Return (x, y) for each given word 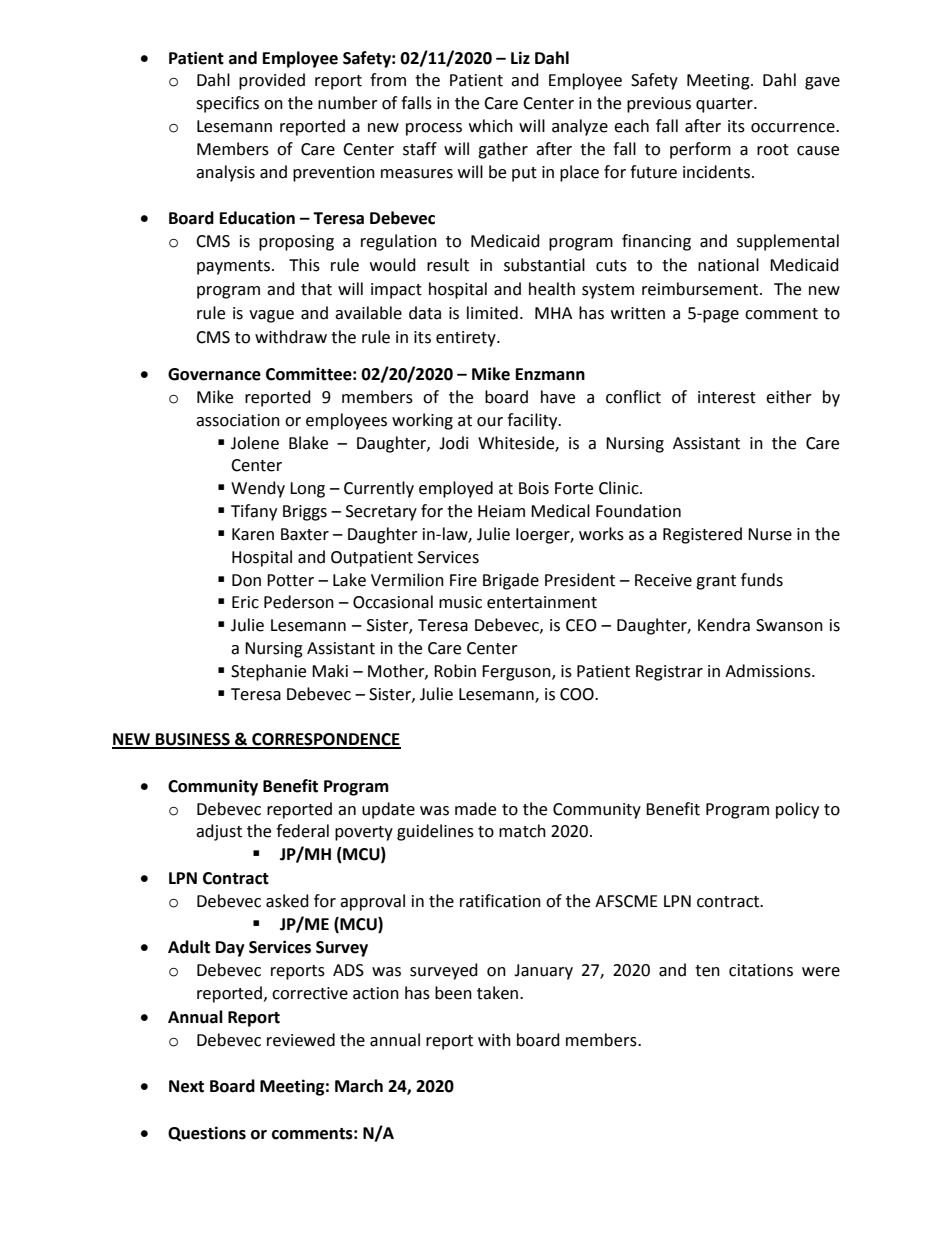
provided (272, 81)
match (522, 831)
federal (302, 831)
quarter (725, 105)
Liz (520, 57)
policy (797, 810)
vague (271, 316)
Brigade (511, 581)
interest (727, 397)
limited (492, 313)
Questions (207, 1134)
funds (762, 580)
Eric (245, 602)
